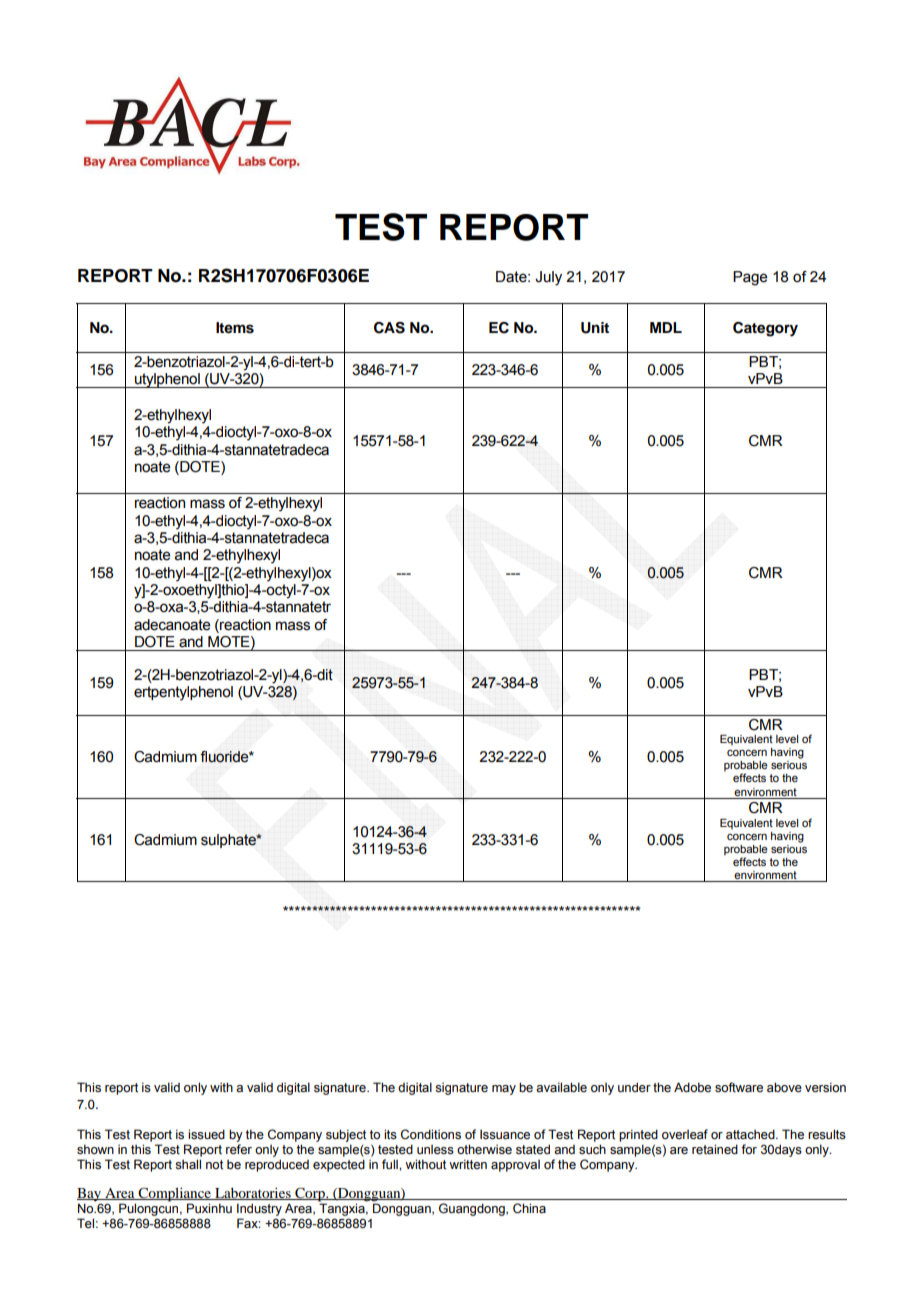  Describe the element at coordinates (206, 1134) in the document. I see `issued` at that location.
